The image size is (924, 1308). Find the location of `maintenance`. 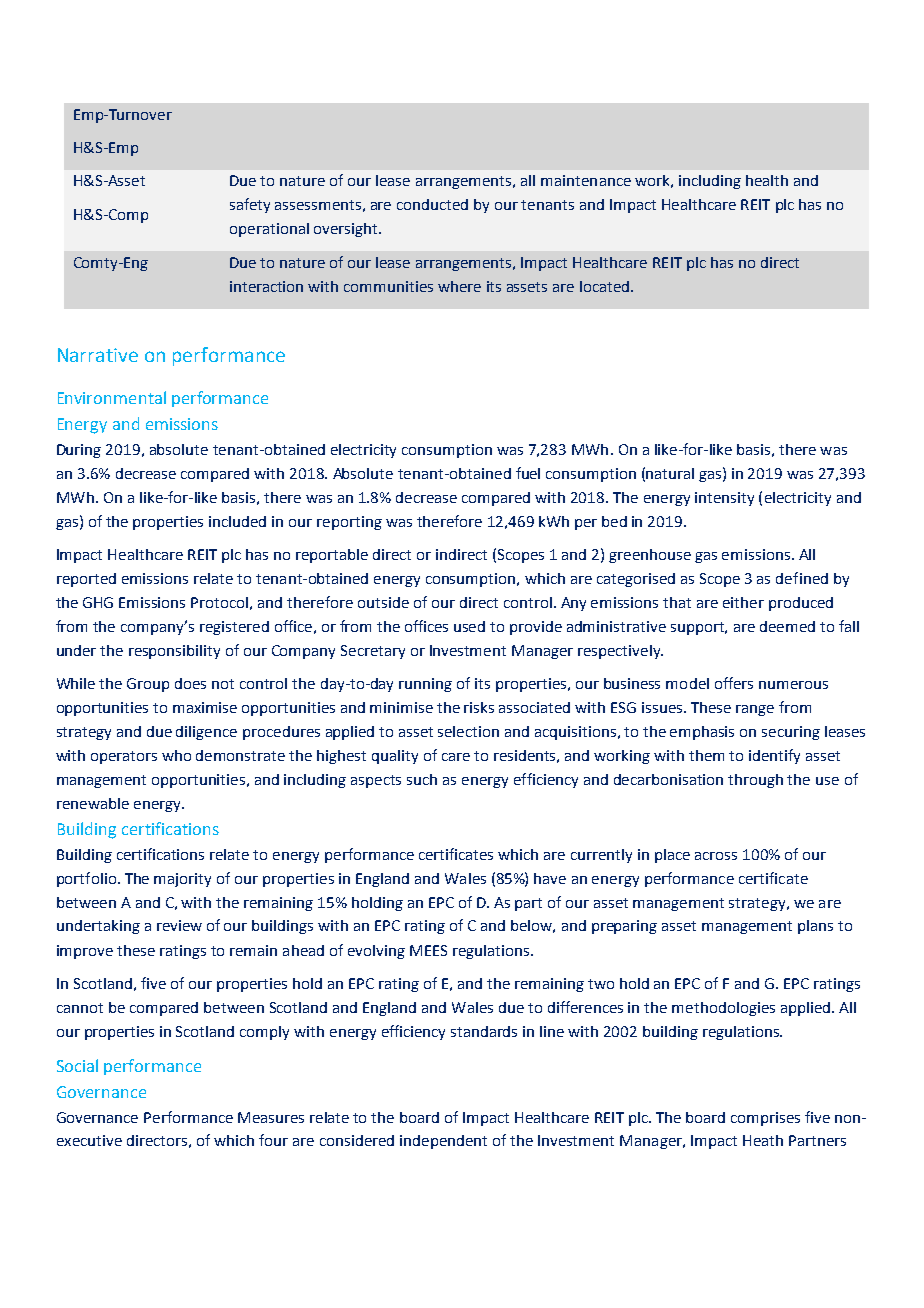

maintenance is located at coordinates (586, 180).
